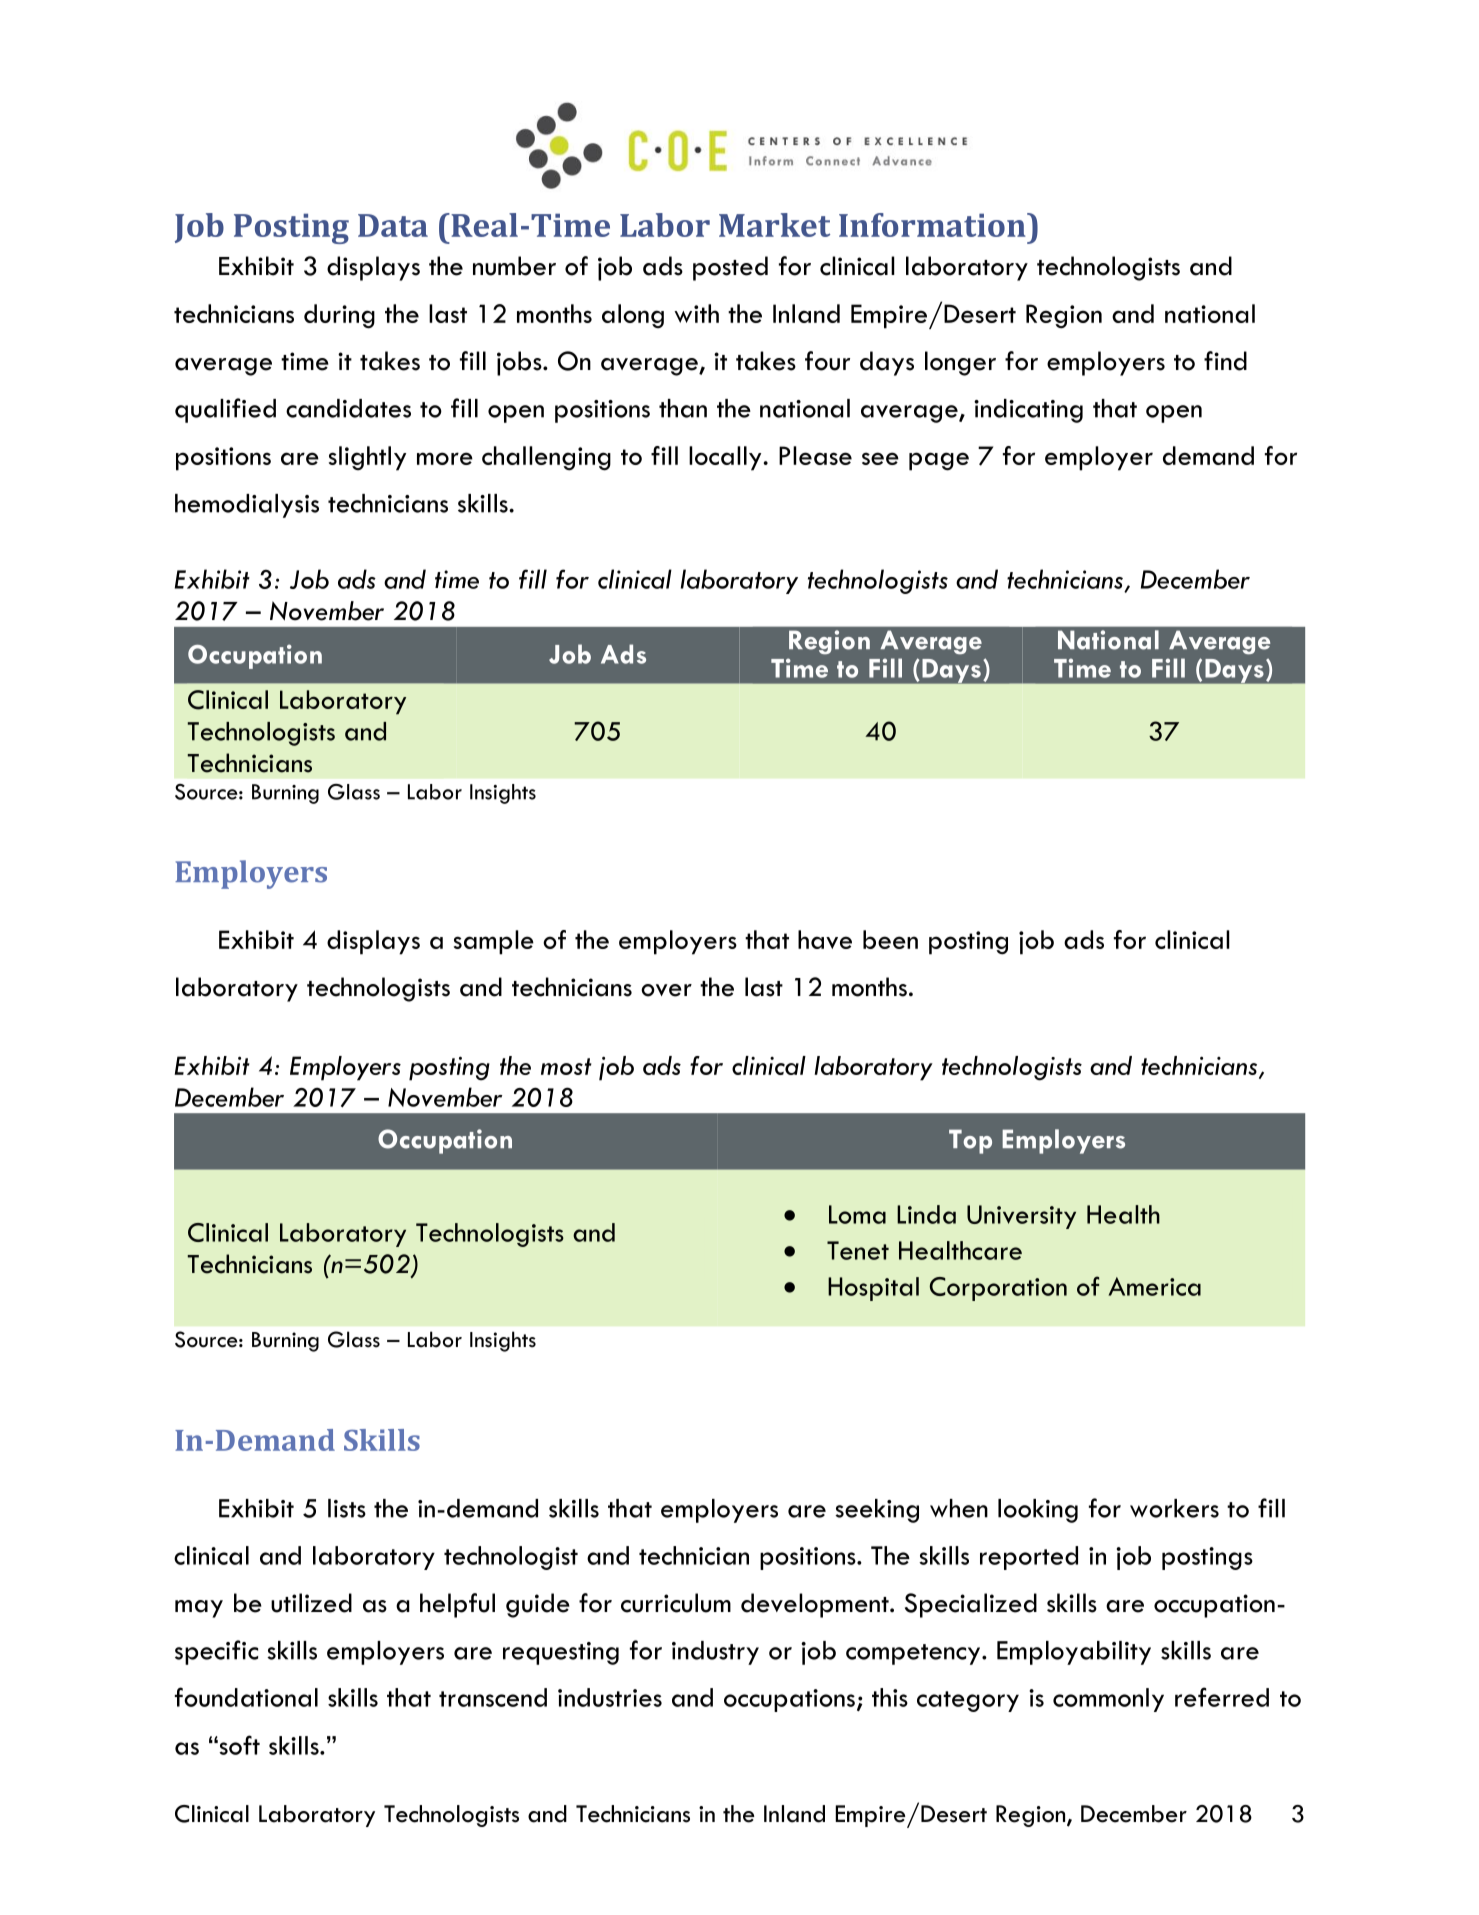 The width and height of the page is (1479, 1915). I want to click on Employability, so click(1074, 1653).
